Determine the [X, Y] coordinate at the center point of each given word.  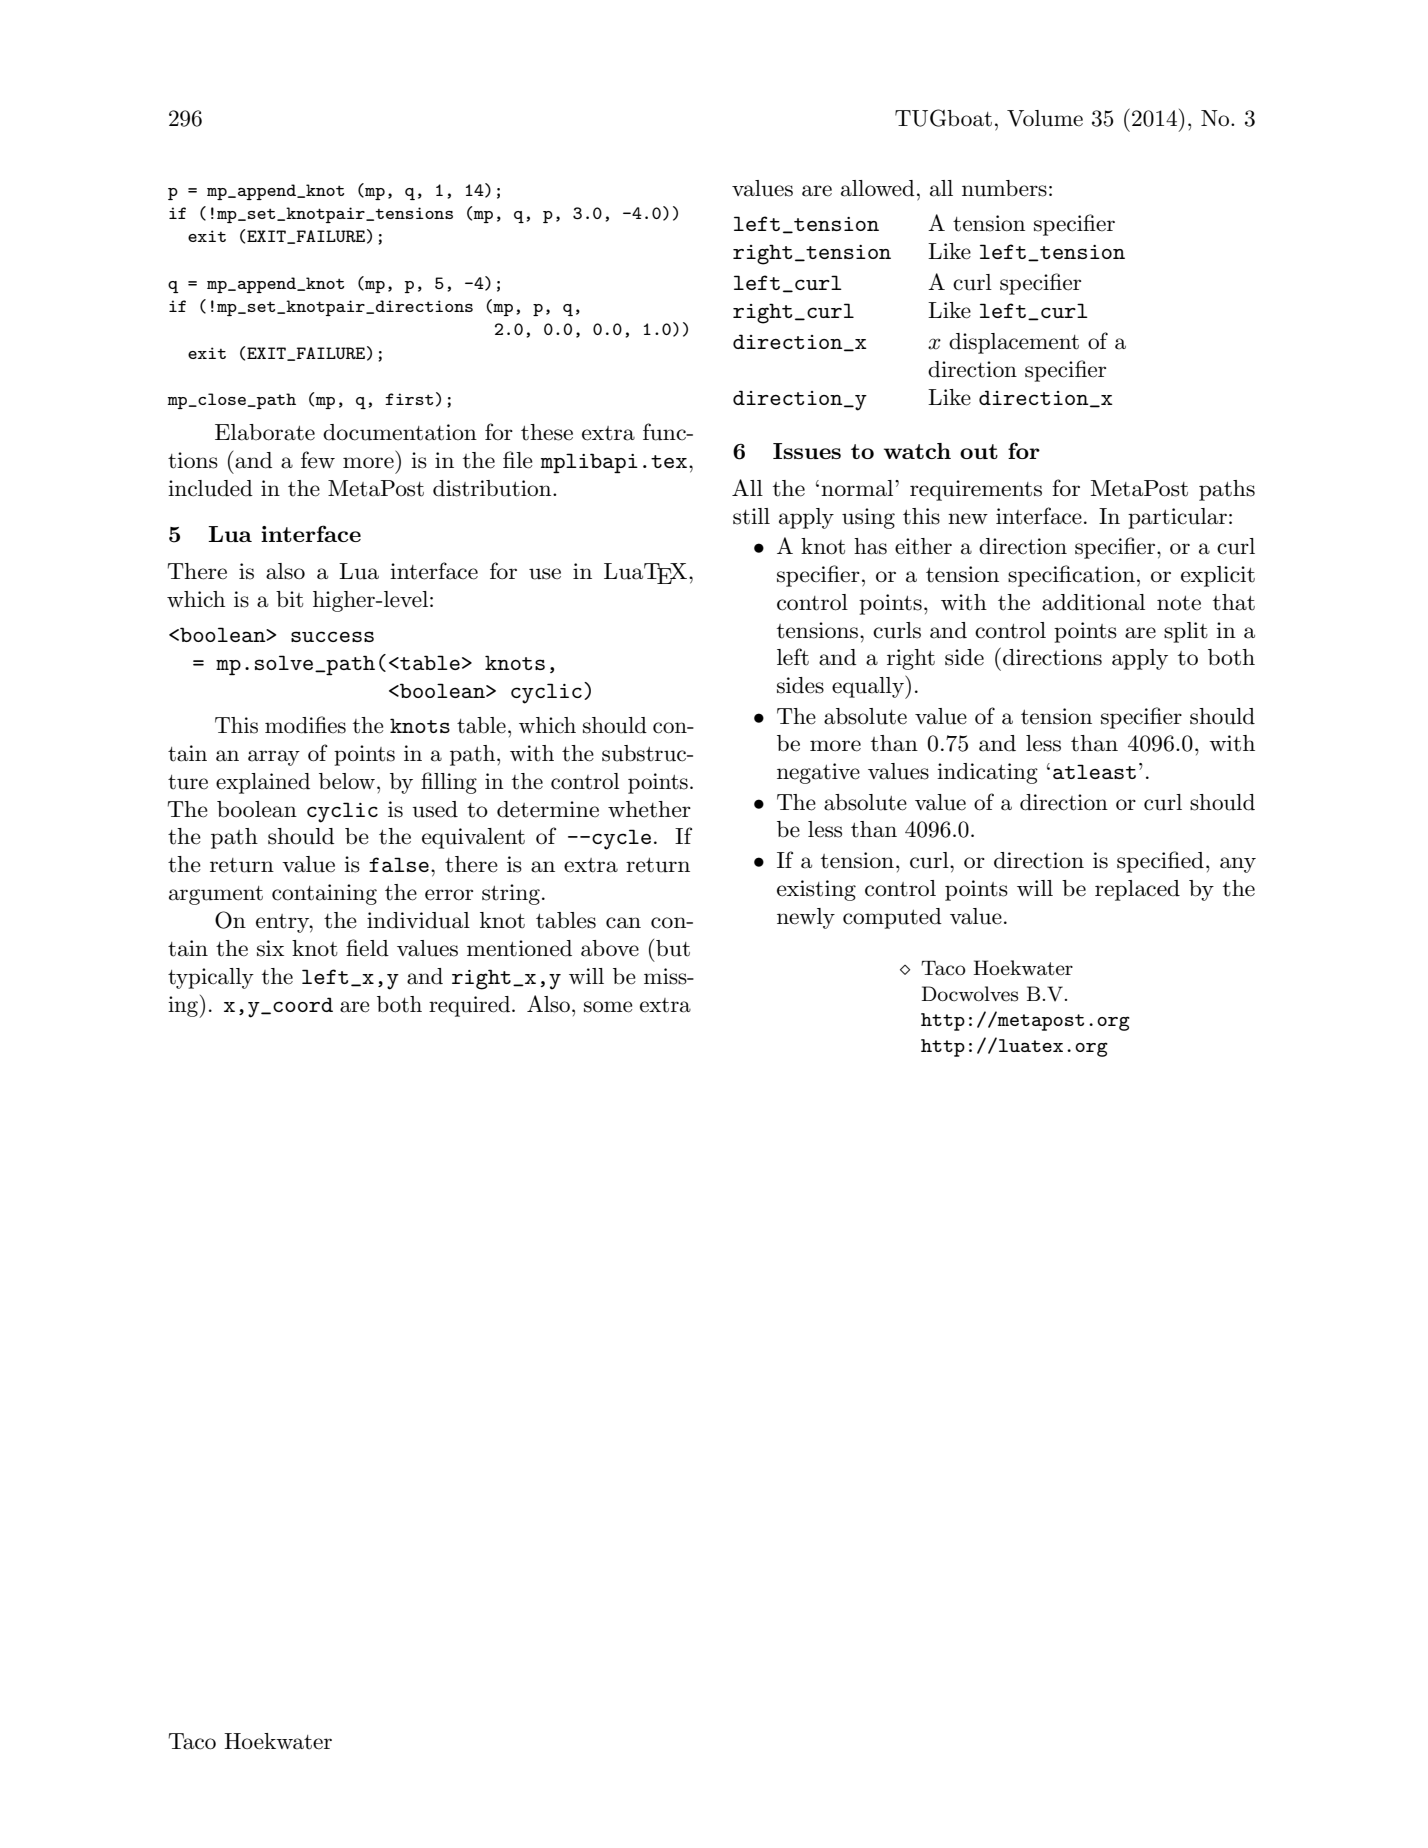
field [367, 948]
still [751, 516]
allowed [878, 188]
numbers [1004, 188]
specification [1071, 576]
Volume [1045, 118]
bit [289, 599]
